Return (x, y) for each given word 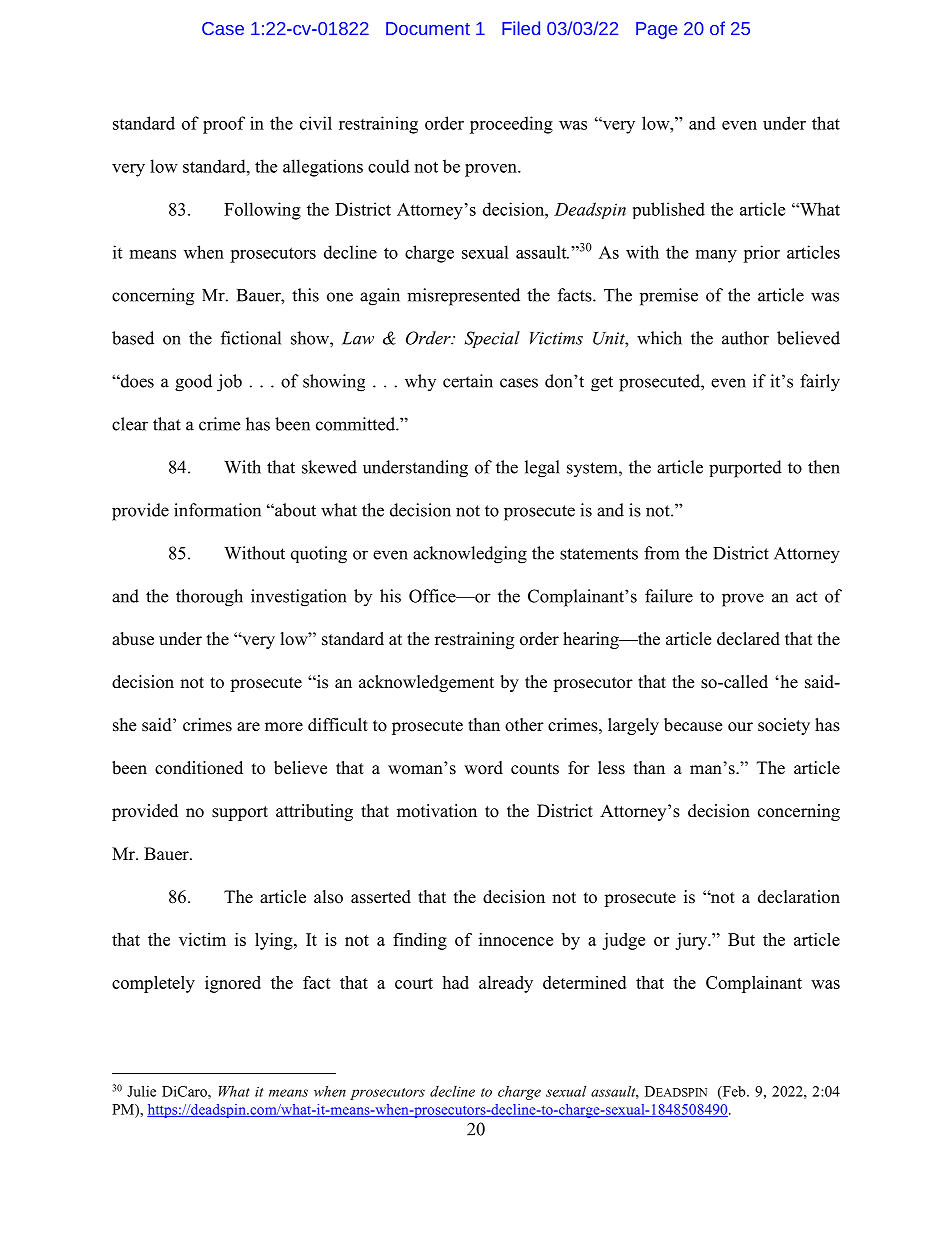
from (661, 553)
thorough (209, 598)
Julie (141, 1091)
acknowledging (470, 555)
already (506, 984)
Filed (521, 28)
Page (656, 30)
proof (224, 125)
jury (692, 941)
